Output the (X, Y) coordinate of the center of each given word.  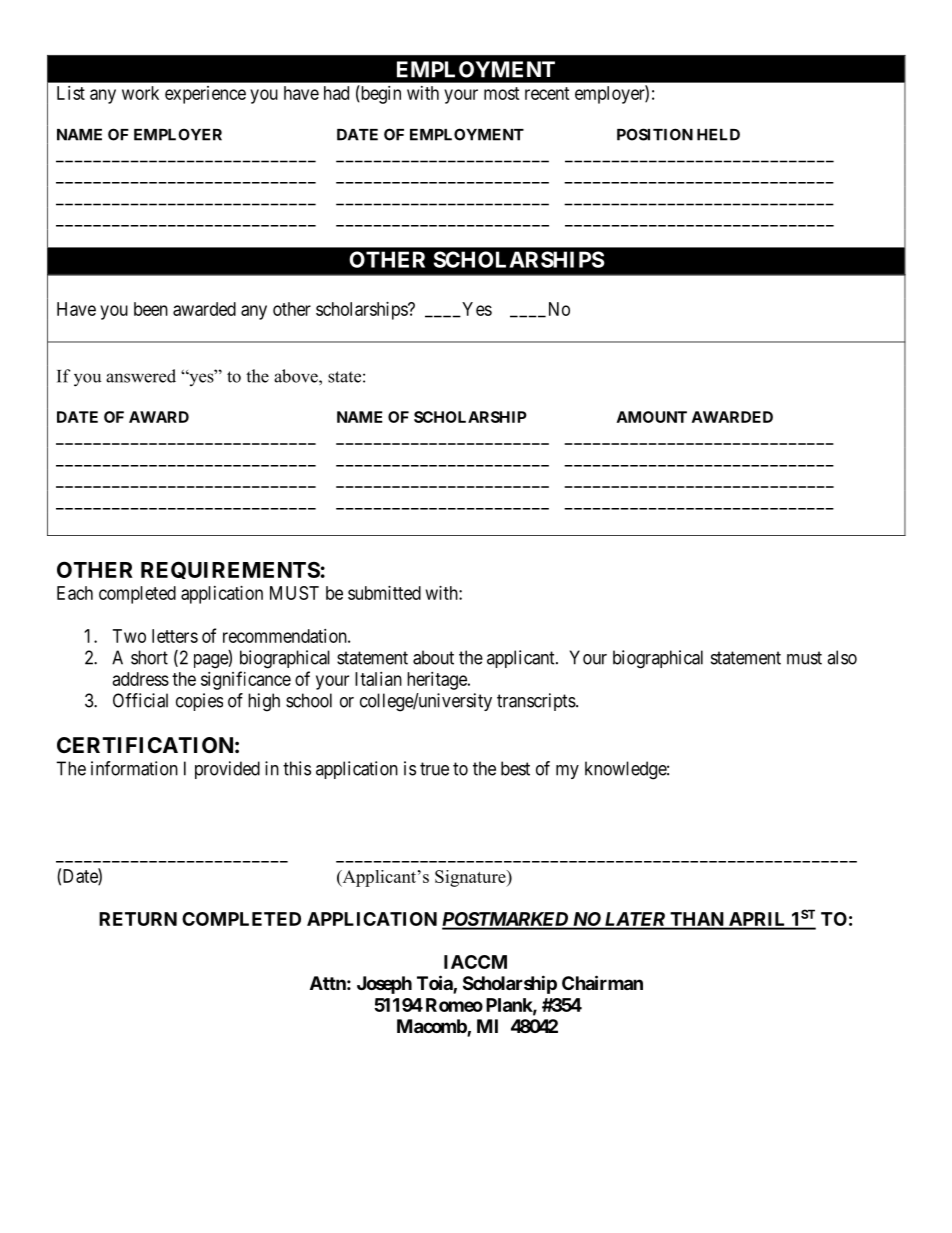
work (140, 93)
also (842, 657)
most (502, 93)
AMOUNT (652, 417)
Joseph (384, 985)
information (134, 768)
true (434, 769)
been (151, 309)
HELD (718, 135)
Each (75, 593)
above (297, 376)
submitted (384, 593)
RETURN (138, 919)
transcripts (537, 702)
